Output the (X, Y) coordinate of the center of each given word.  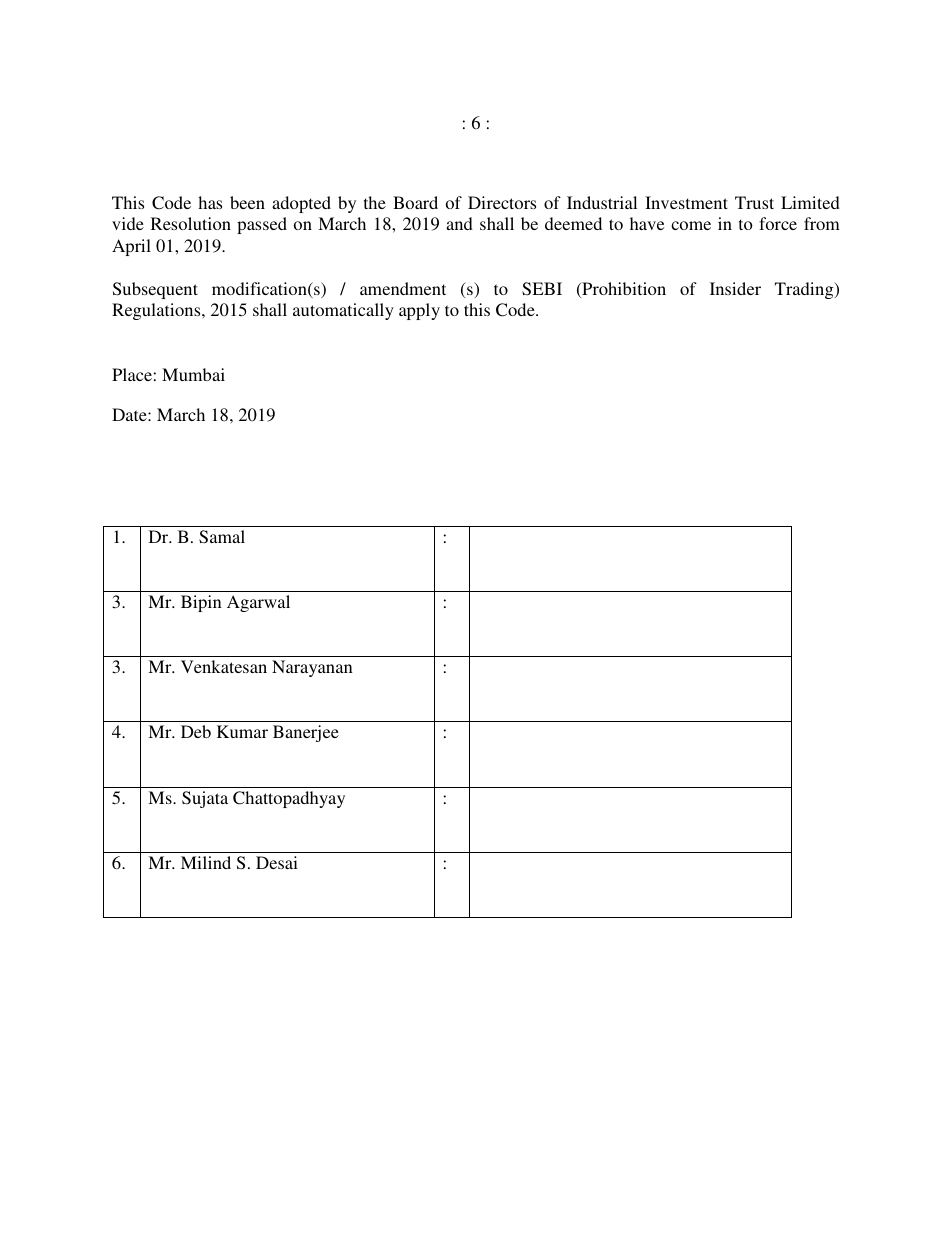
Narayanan (312, 668)
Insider (735, 288)
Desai (277, 862)
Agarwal (258, 603)
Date (130, 414)
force (778, 223)
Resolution (191, 223)
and (459, 223)
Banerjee (306, 733)
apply (419, 311)
